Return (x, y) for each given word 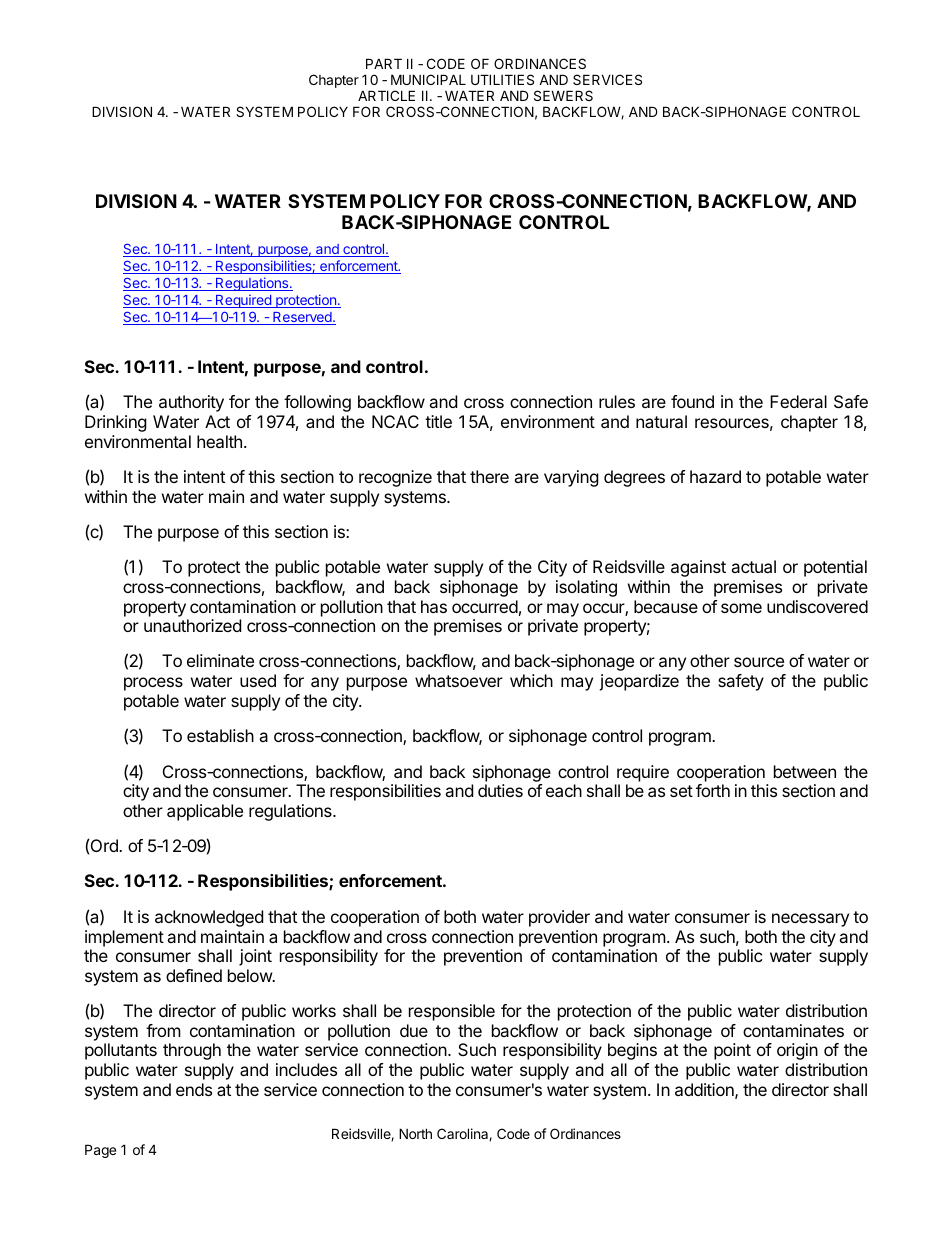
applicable (205, 812)
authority (191, 403)
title (438, 421)
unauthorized (192, 625)
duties (500, 790)
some (741, 608)
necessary (810, 920)
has (434, 606)
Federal (798, 401)
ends (194, 1089)
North (415, 1133)
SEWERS (563, 95)
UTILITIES (502, 79)
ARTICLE (386, 95)
